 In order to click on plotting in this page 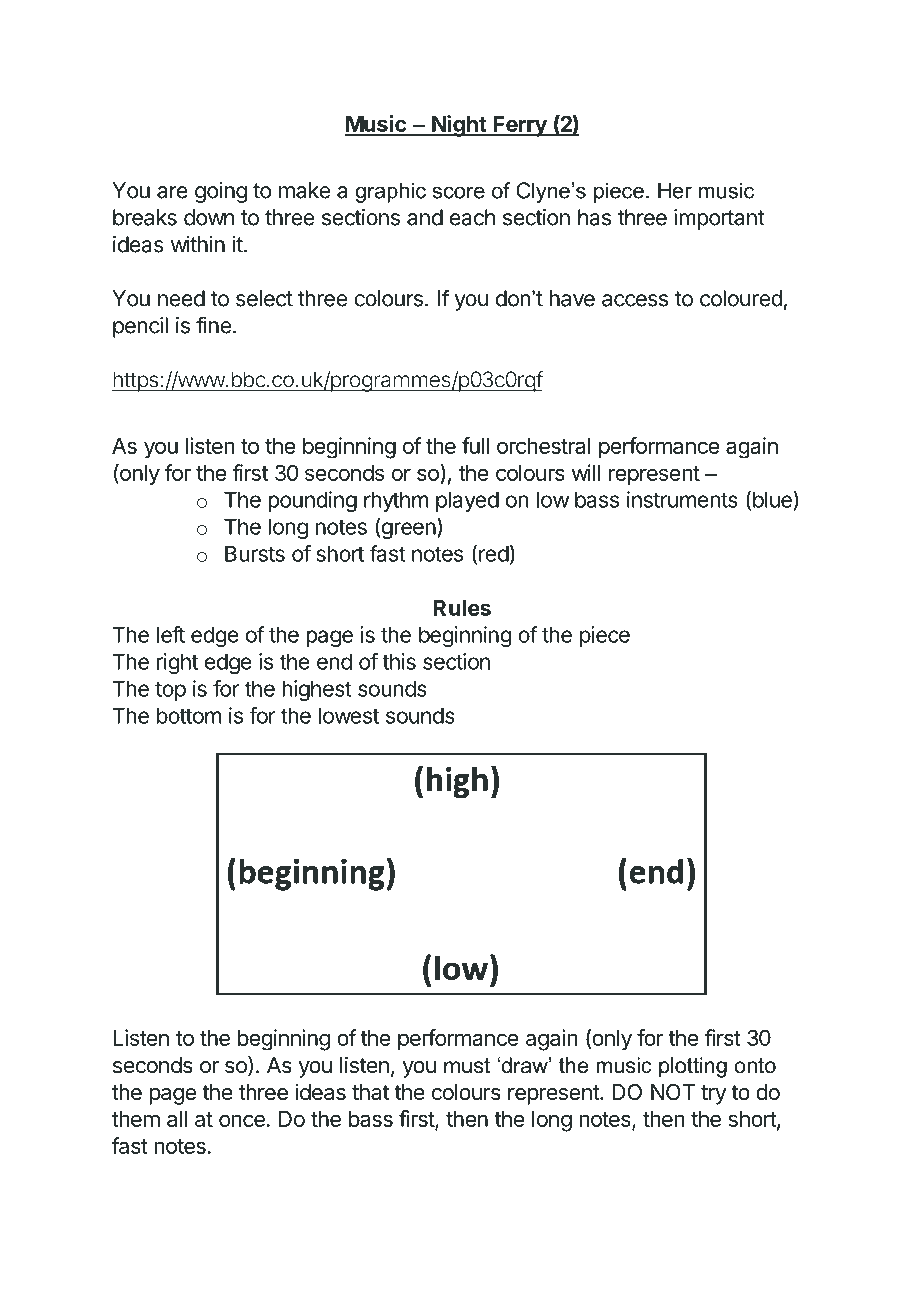, I will do `click(693, 1067)`.
